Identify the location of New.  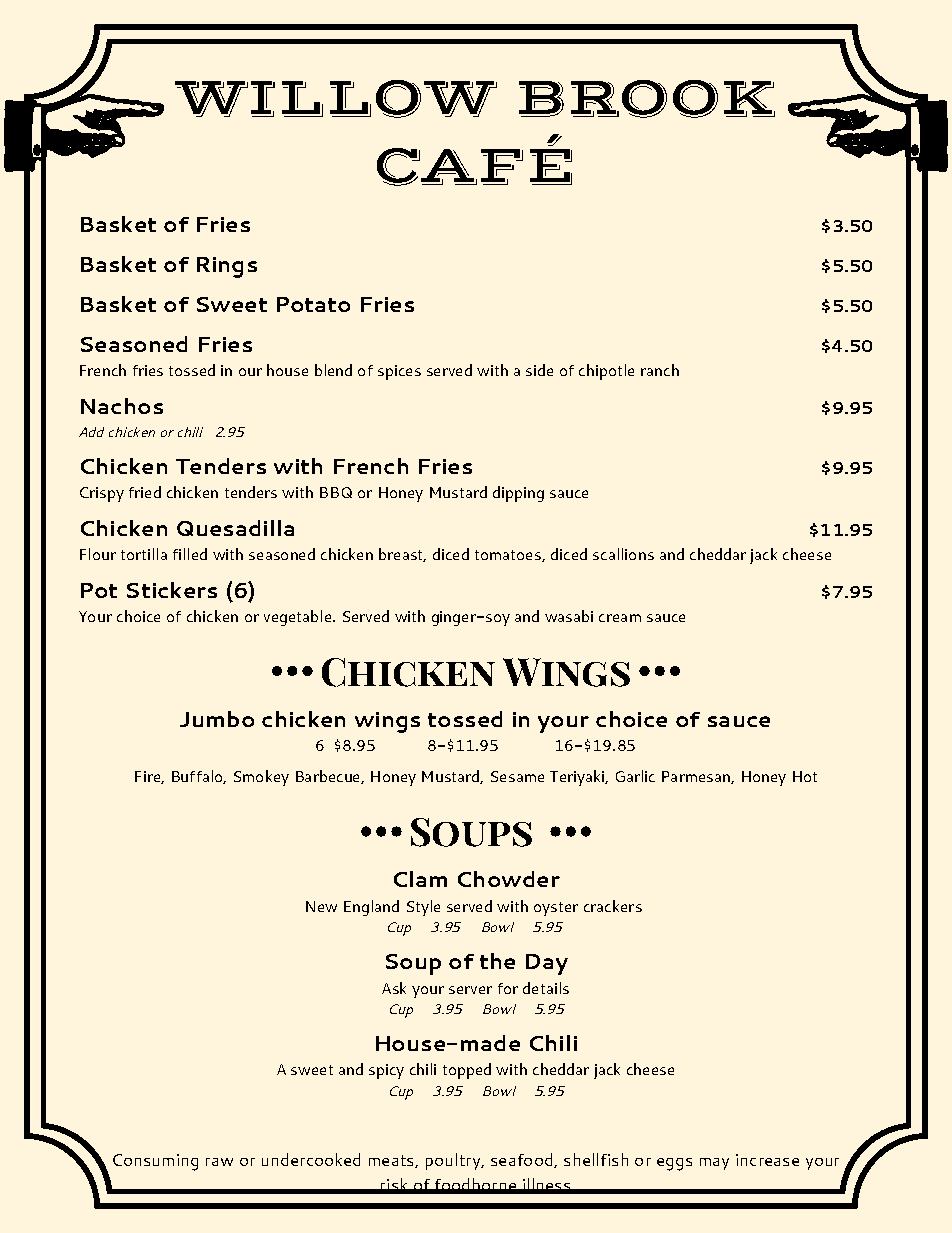
(321, 906).
